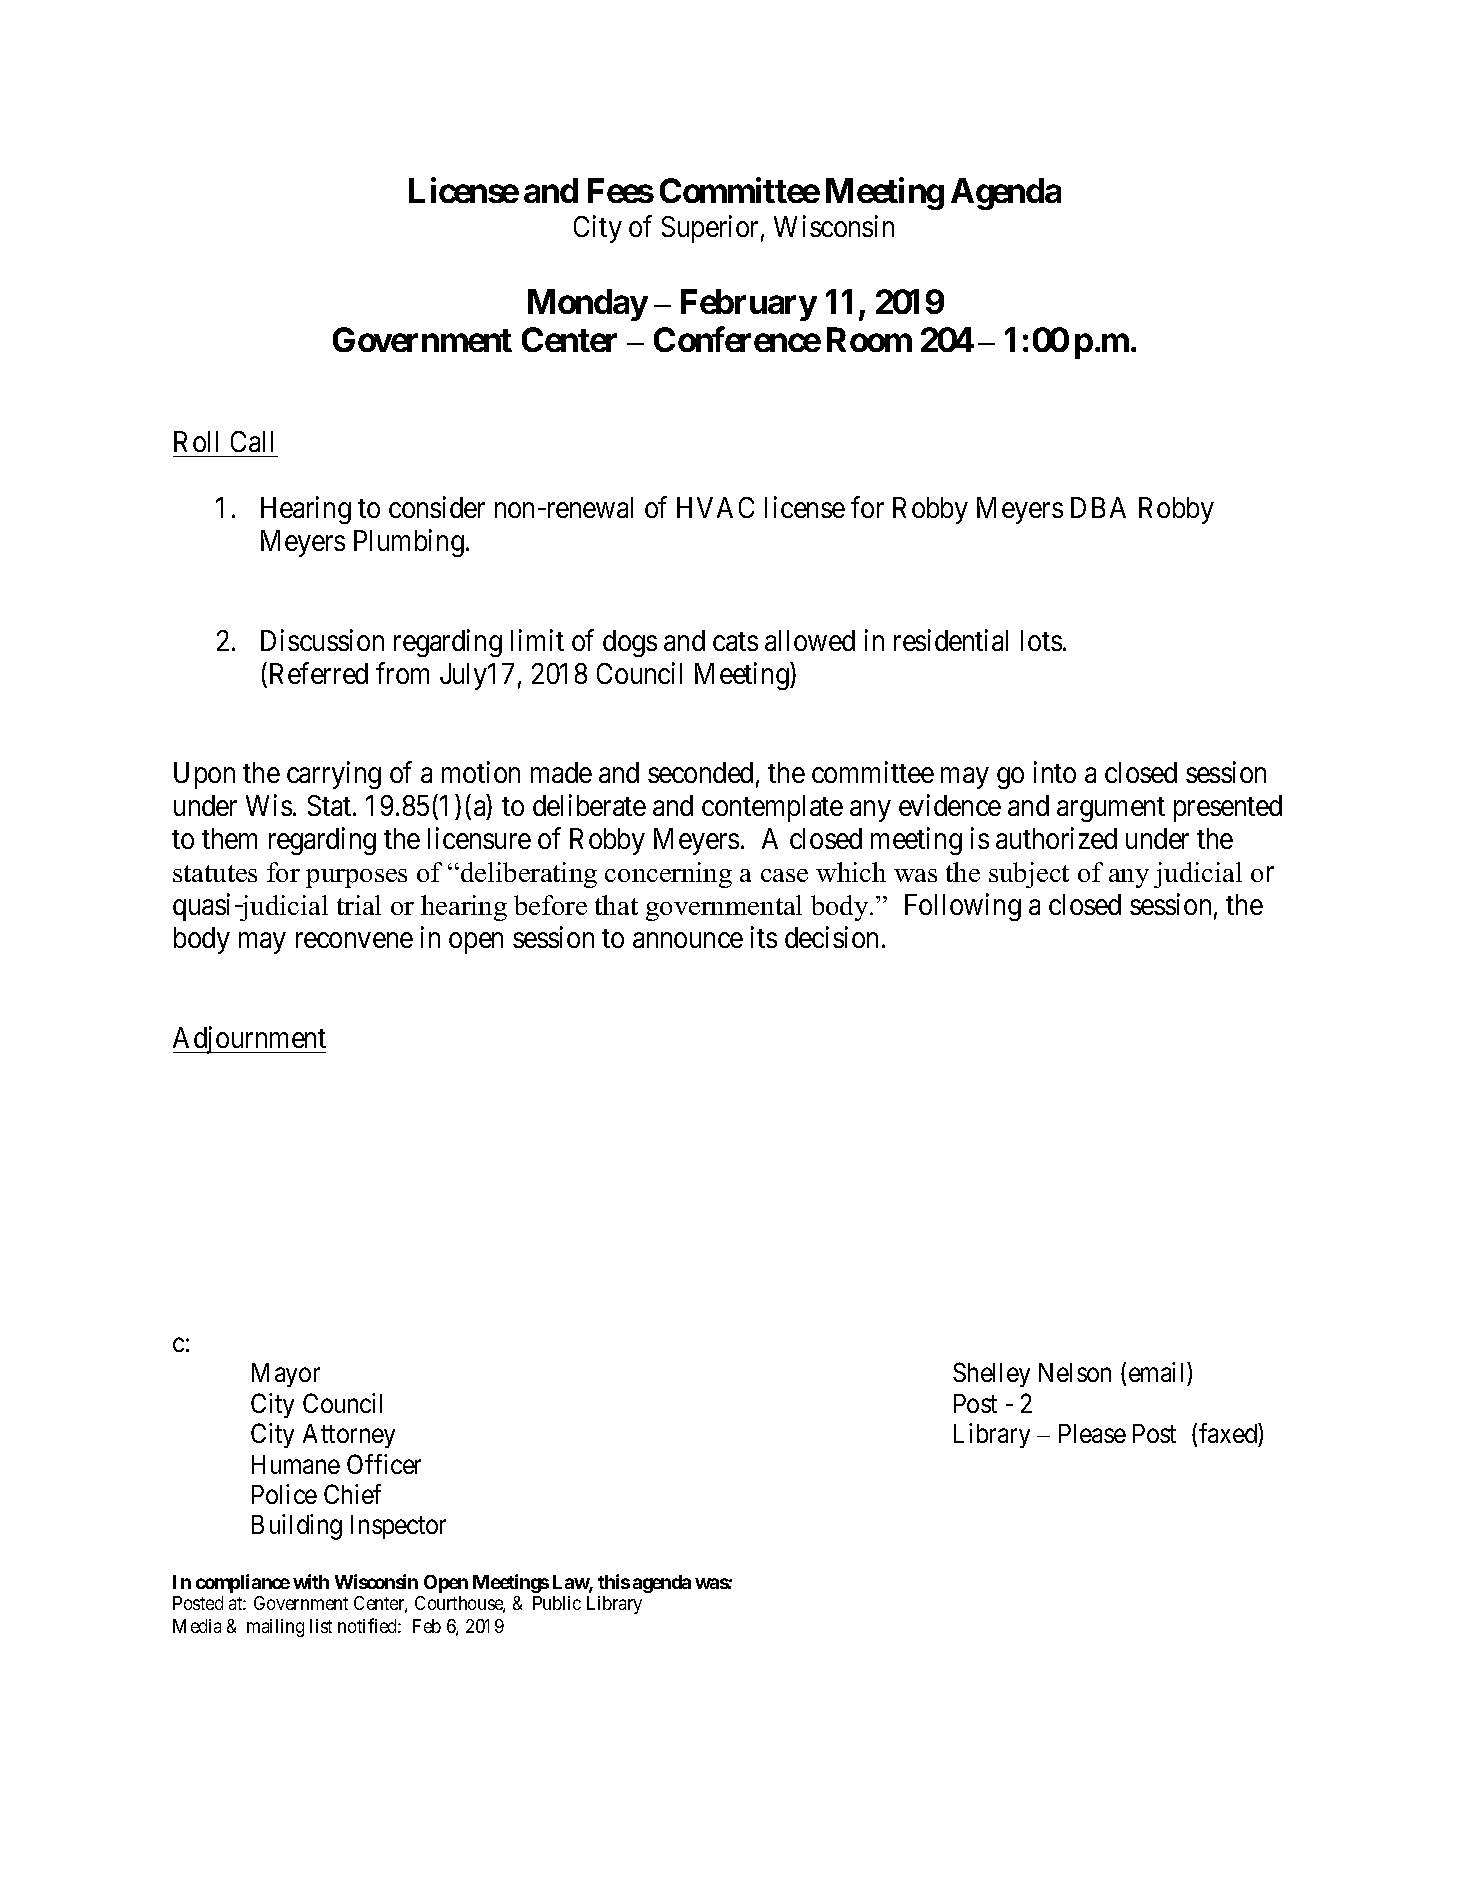 This screenshot has width=1468, height=1900. What do you see at coordinates (749, 305) in the screenshot?
I see `February` at bounding box center [749, 305].
